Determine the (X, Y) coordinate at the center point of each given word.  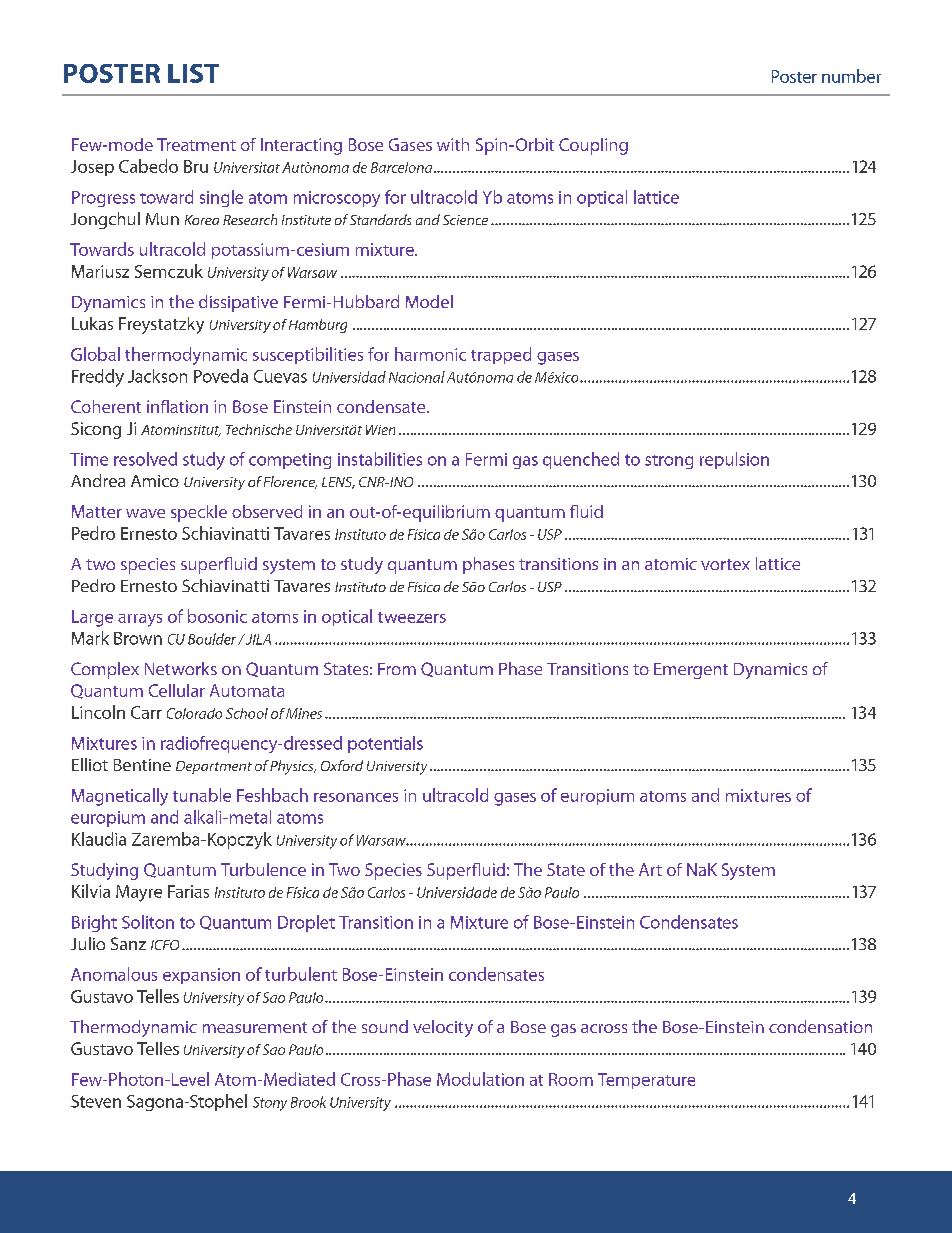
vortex (725, 564)
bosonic (217, 616)
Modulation (480, 1079)
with (453, 144)
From (397, 669)
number (851, 76)
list (193, 73)
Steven (96, 1101)
